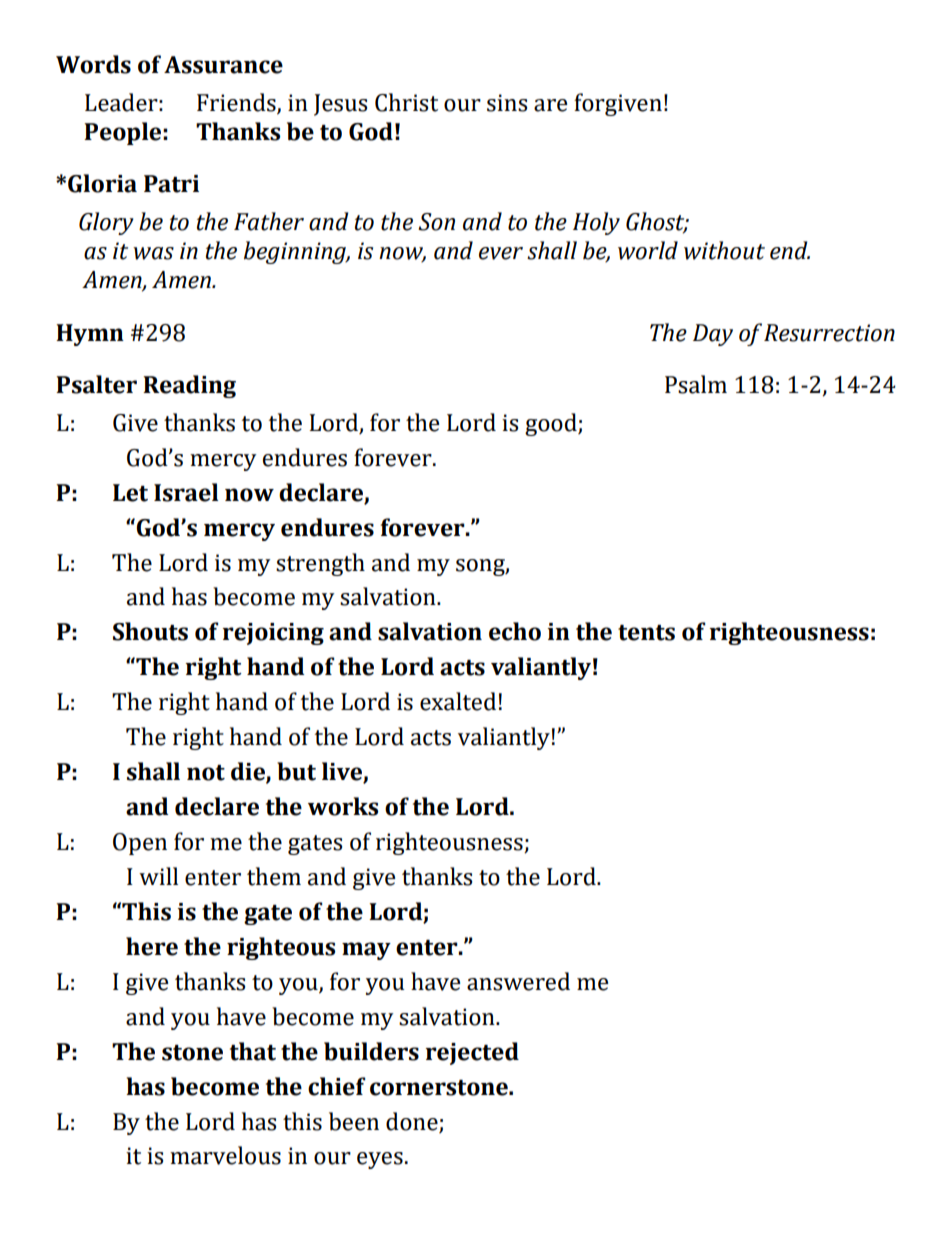 This screenshot has height=1233, width=952. Describe the element at coordinates (552, 424) in the screenshot. I see `good` at that location.
